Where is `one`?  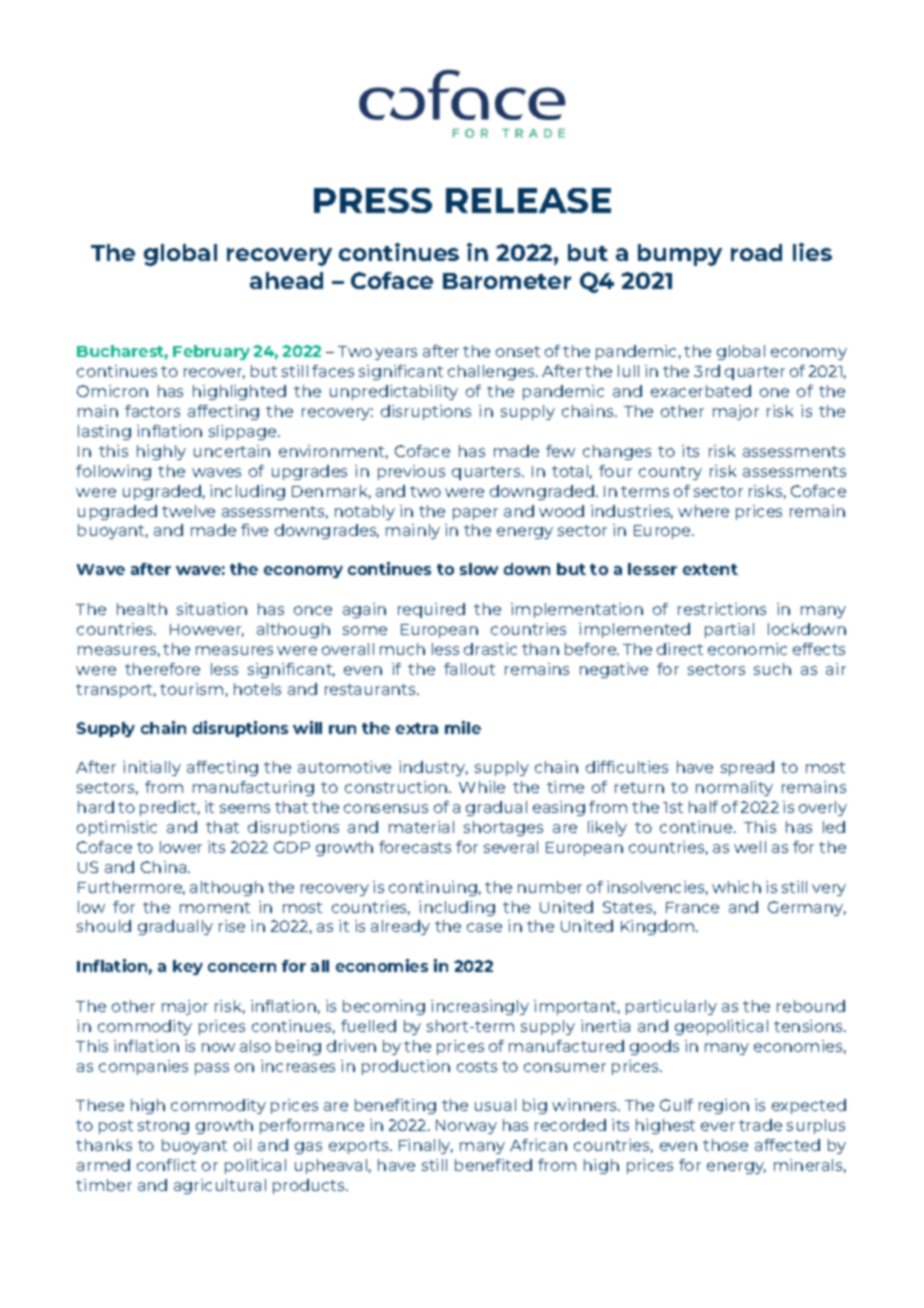 one is located at coordinates (774, 392).
